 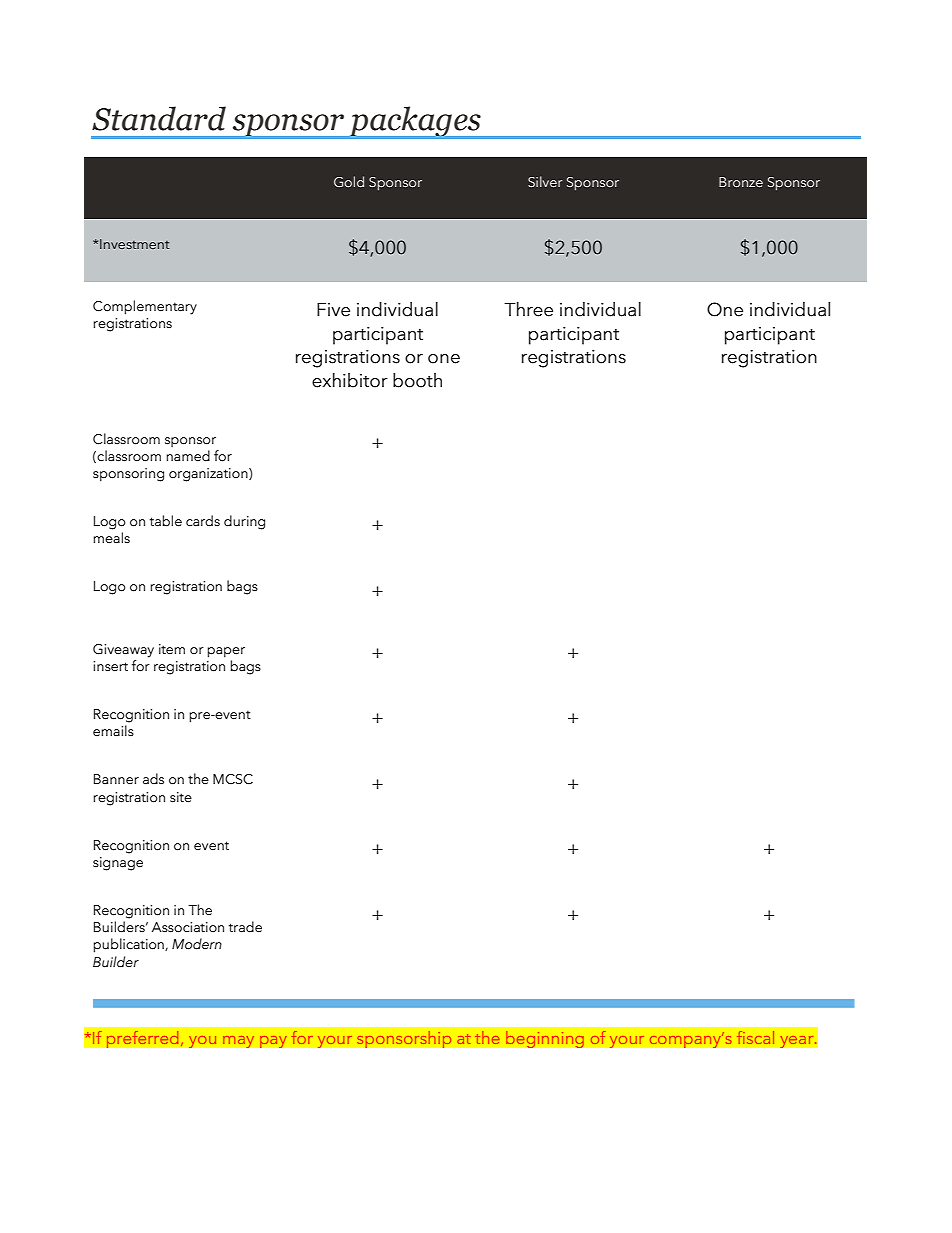 I want to click on may, so click(x=238, y=1041).
